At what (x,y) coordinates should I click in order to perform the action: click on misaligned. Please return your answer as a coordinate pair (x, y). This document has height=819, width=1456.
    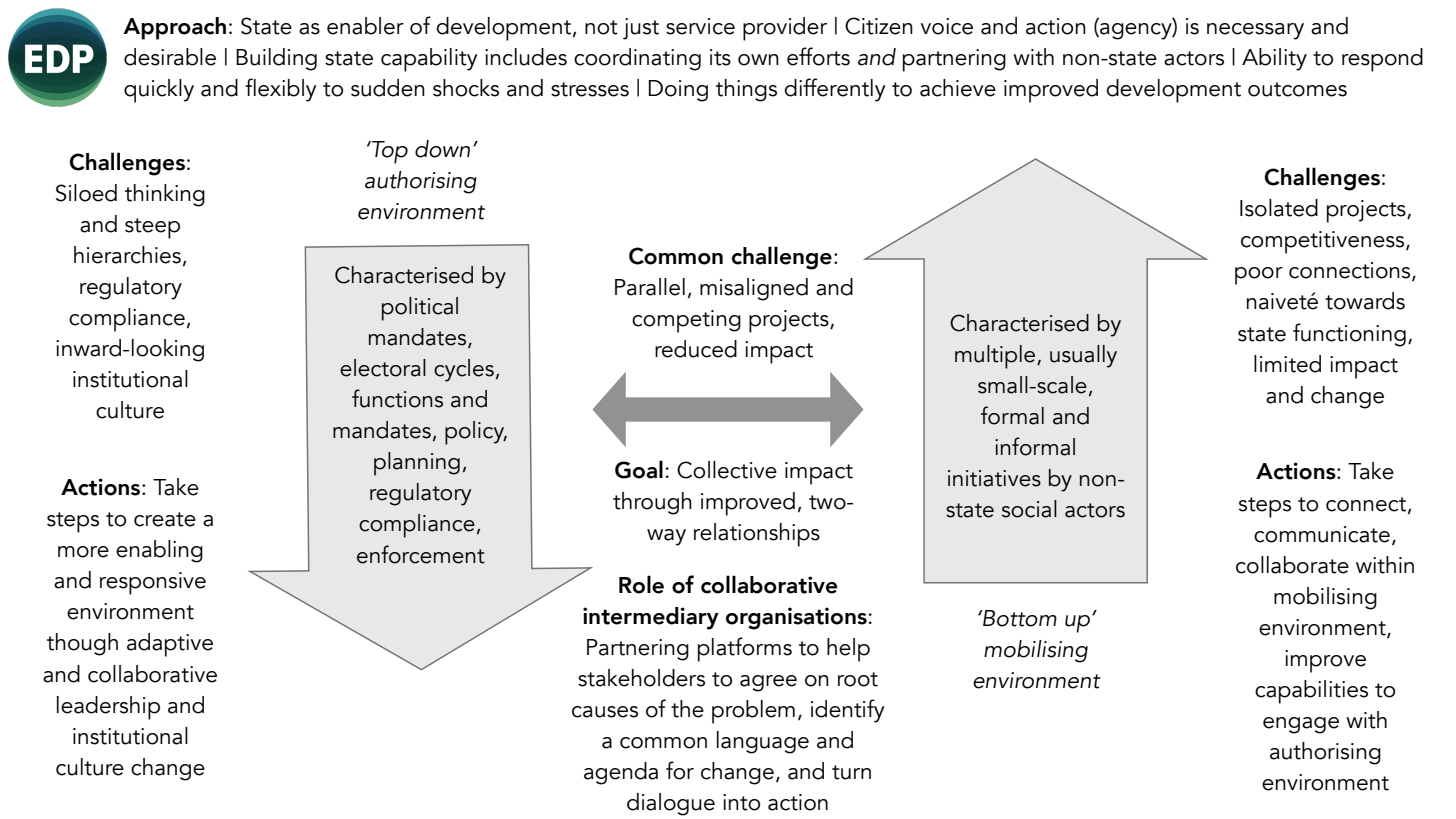
    Looking at the image, I should click on (754, 289).
